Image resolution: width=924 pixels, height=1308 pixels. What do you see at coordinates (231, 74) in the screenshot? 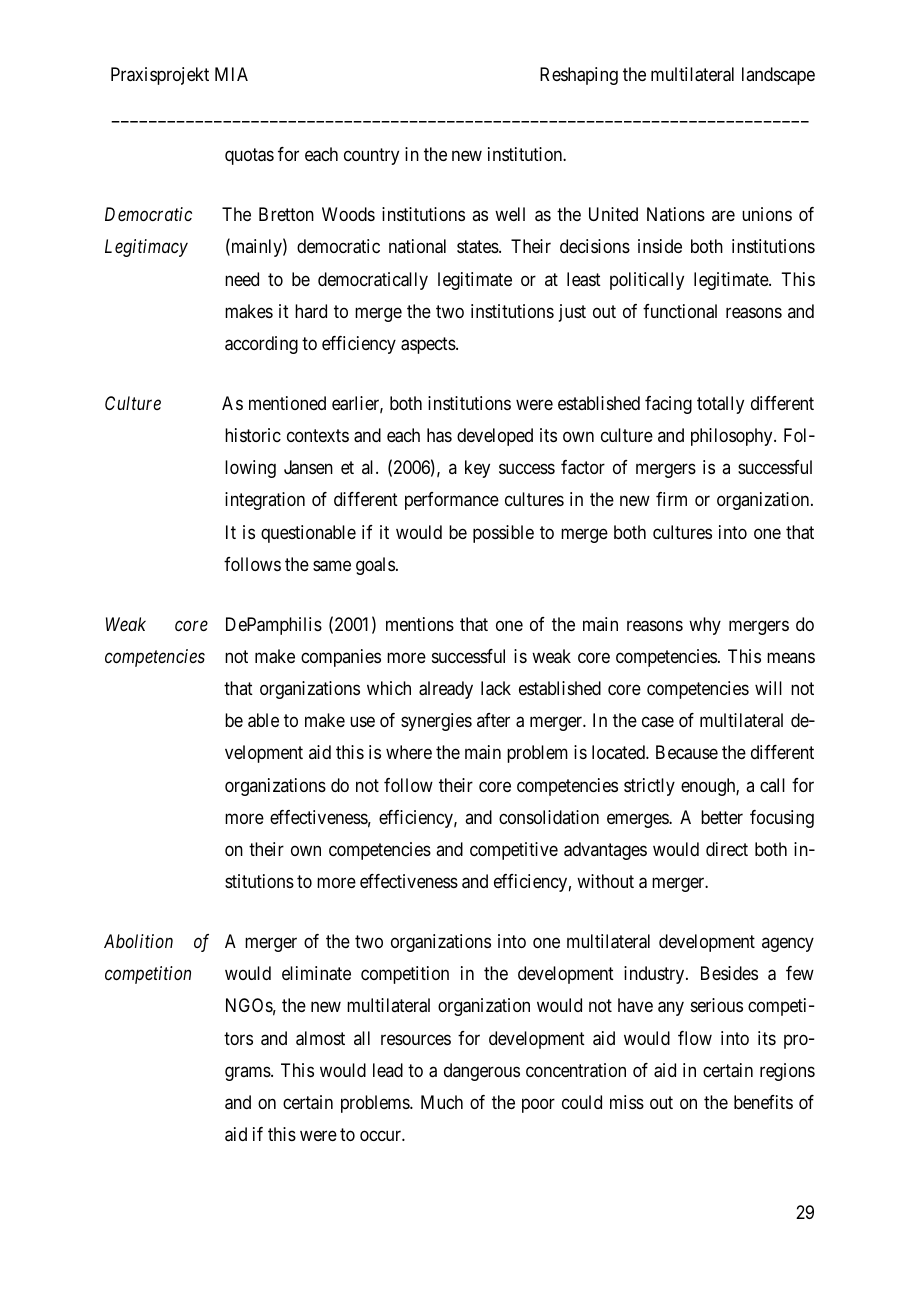
I see `MIA` at bounding box center [231, 74].
